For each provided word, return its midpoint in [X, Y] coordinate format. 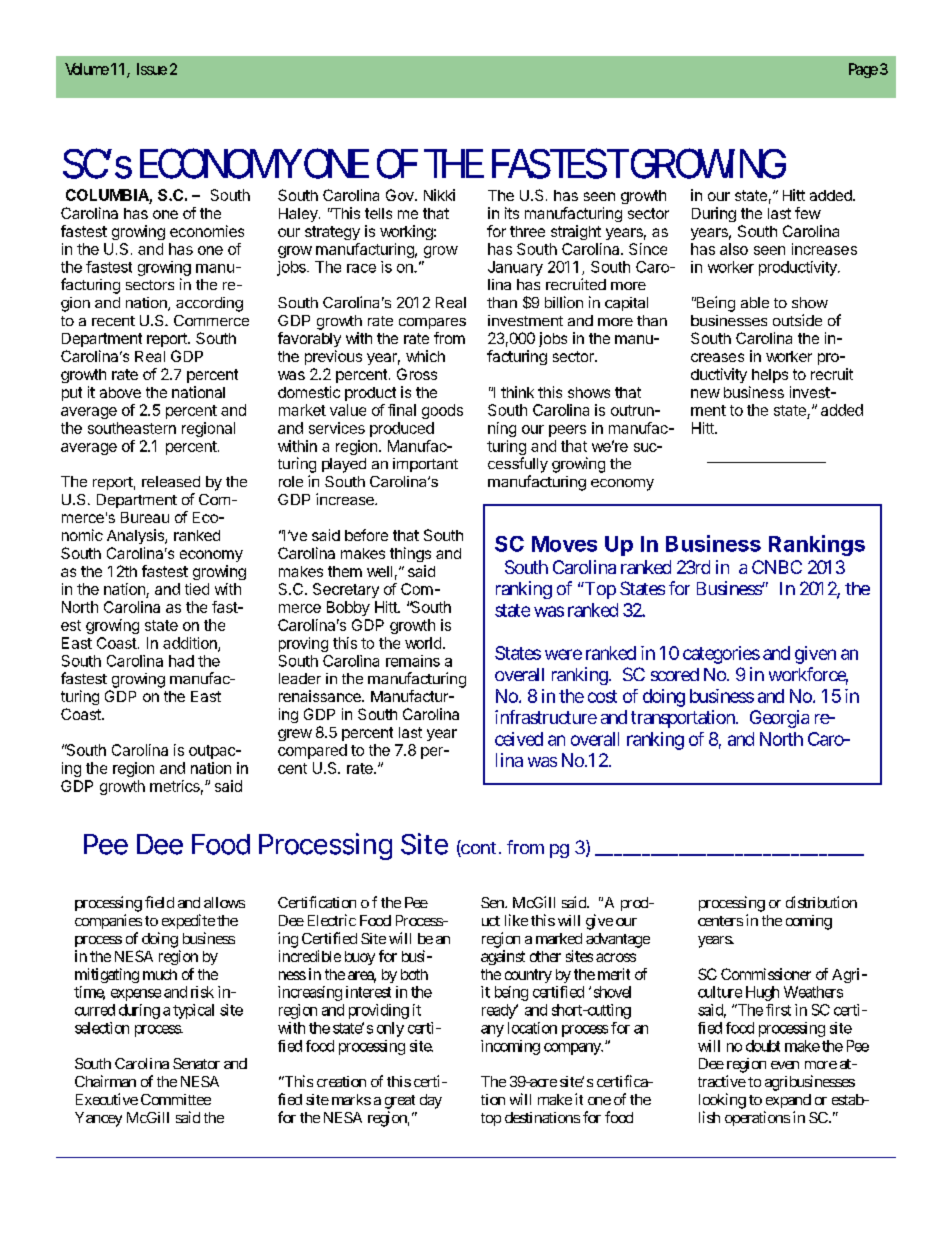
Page [863, 70]
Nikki [439, 195]
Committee [176, 1099]
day [431, 1101]
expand [788, 1101]
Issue [152, 69]
